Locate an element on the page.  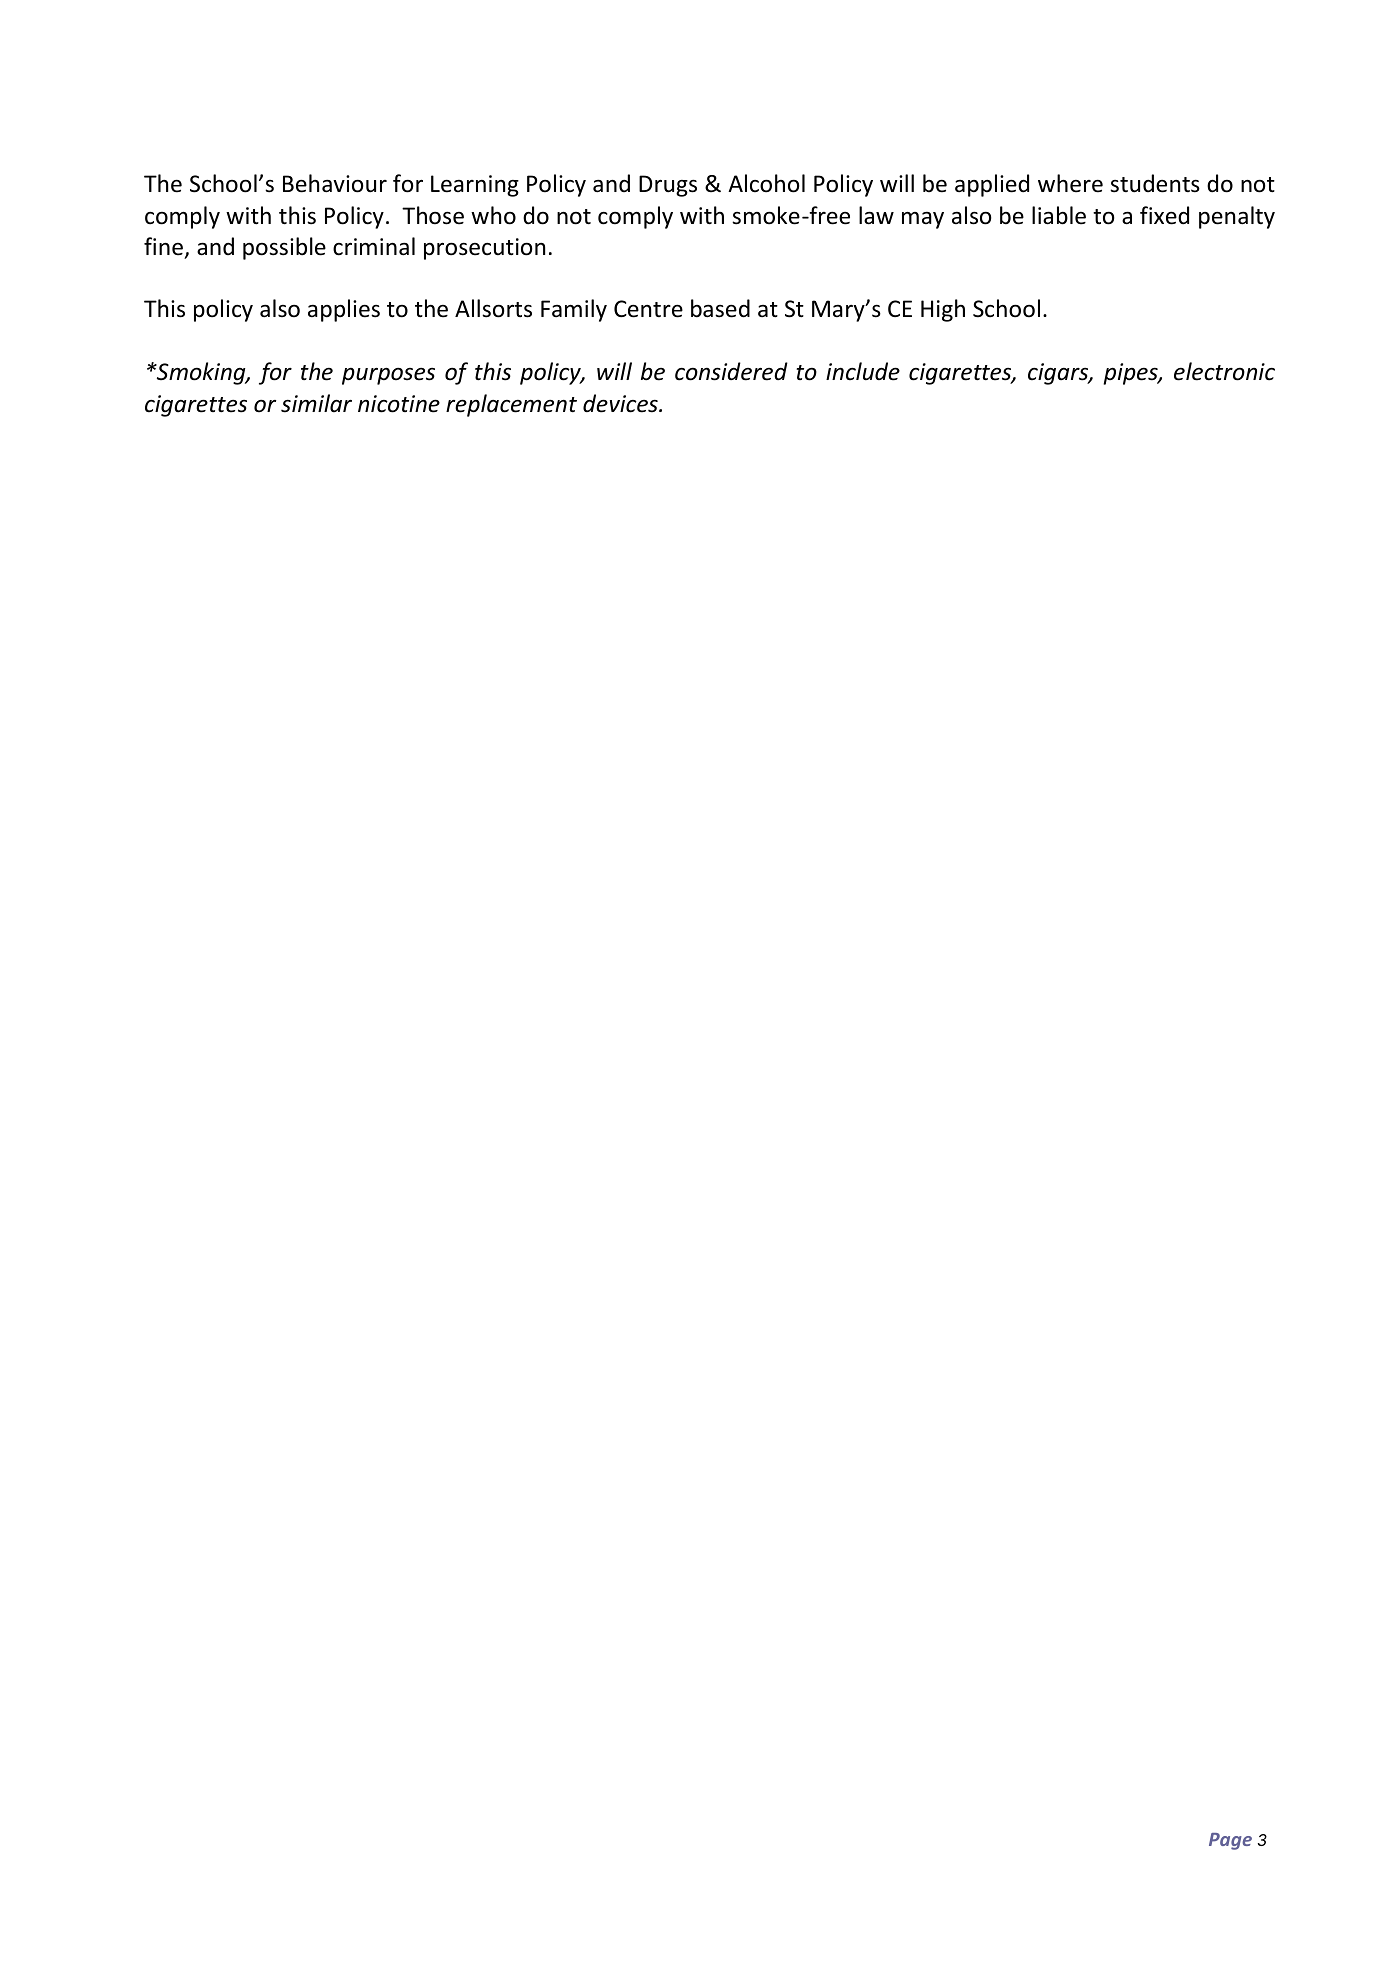
devices is located at coordinates (621, 403).
